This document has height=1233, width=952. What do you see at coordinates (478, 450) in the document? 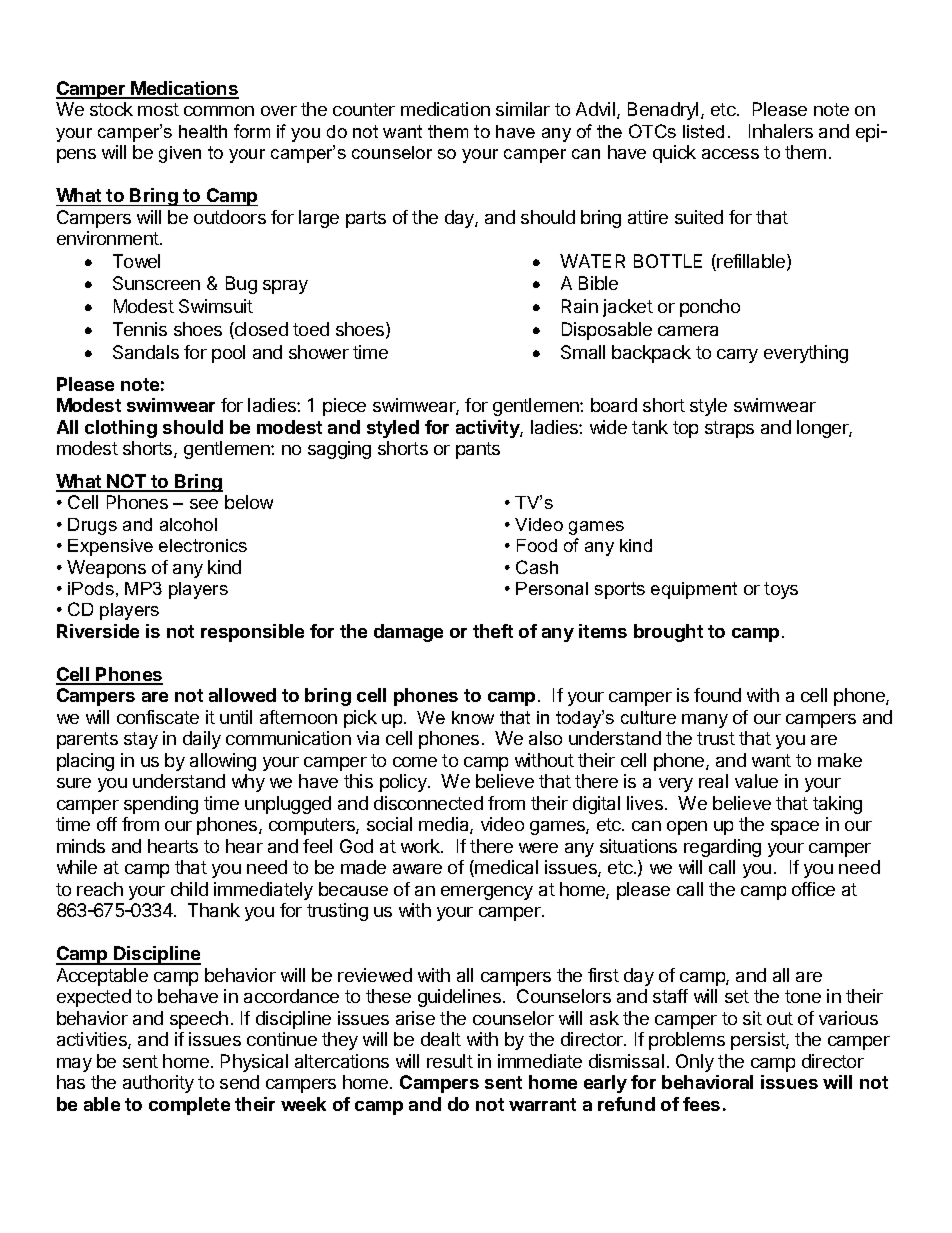
I see `pants` at bounding box center [478, 450].
